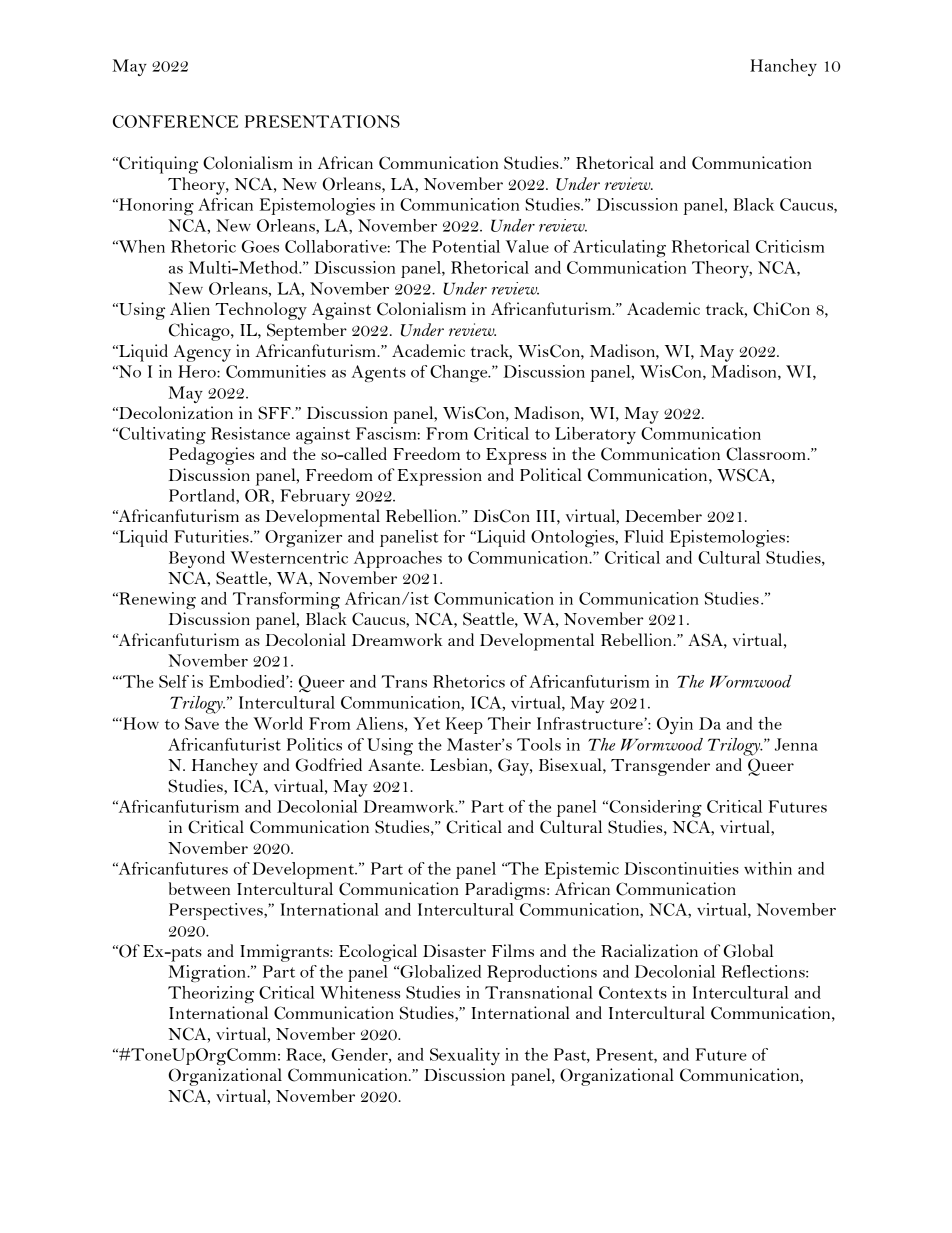  I want to click on CONFERENCE, so click(175, 121).
